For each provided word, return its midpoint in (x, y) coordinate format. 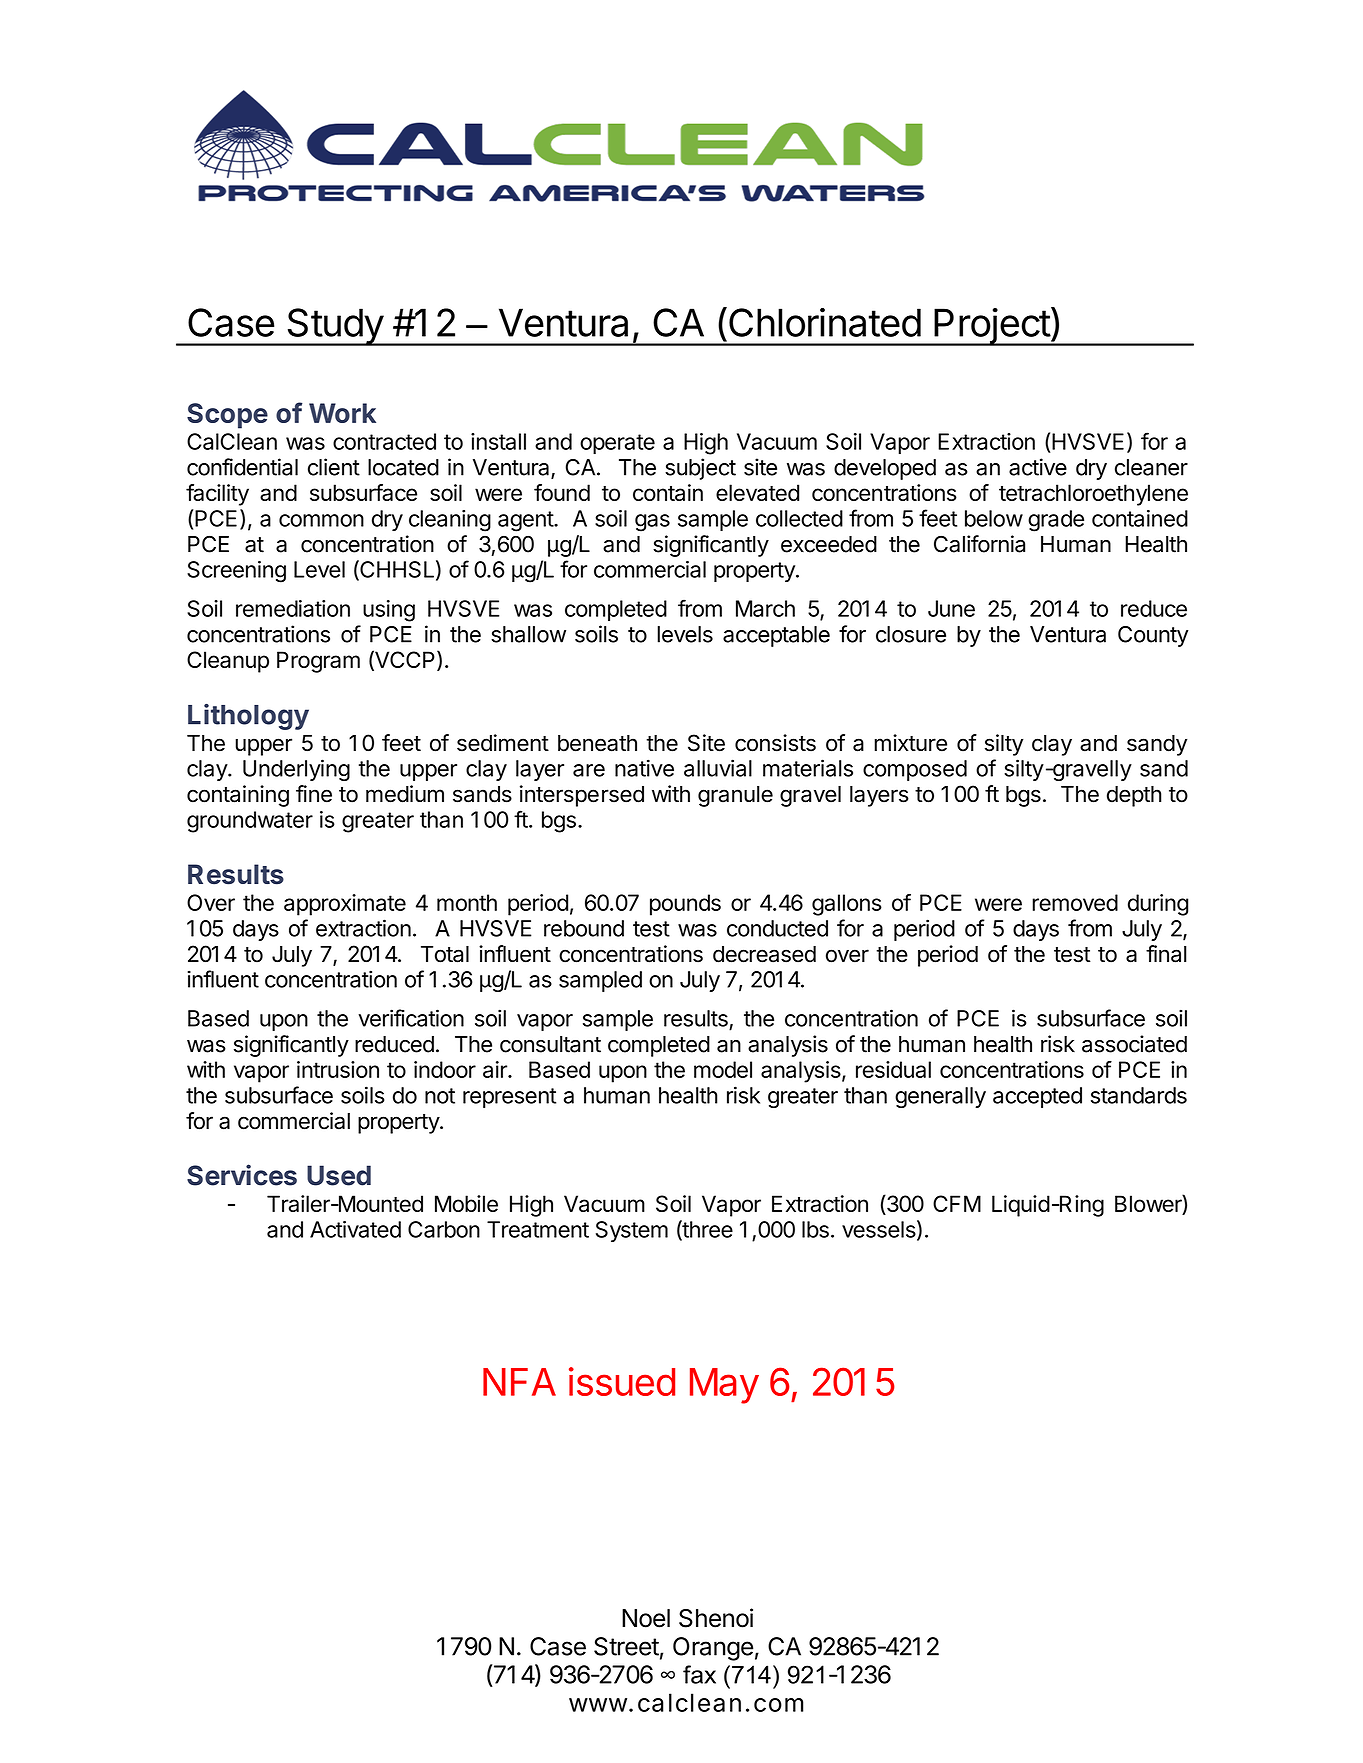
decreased (764, 954)
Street (626, 1646)
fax (699, 1674)
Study (335, 327)
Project (991, 327)
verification (411, 1018)
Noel (646, 1618)
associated (1134, 1044)
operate (617, 444)
